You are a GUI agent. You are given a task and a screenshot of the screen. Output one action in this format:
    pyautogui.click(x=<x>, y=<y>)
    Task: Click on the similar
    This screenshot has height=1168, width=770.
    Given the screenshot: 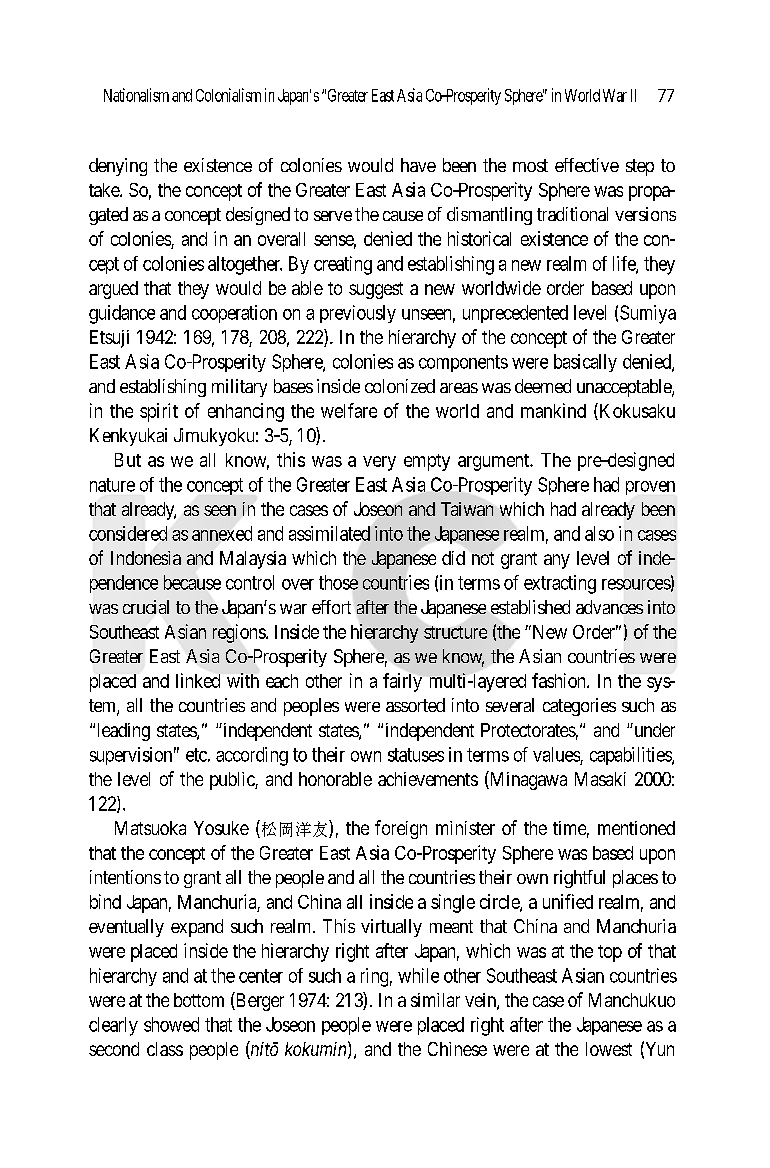 What is the action you would take?
    pyautogui.click(x=435, y=1000)
